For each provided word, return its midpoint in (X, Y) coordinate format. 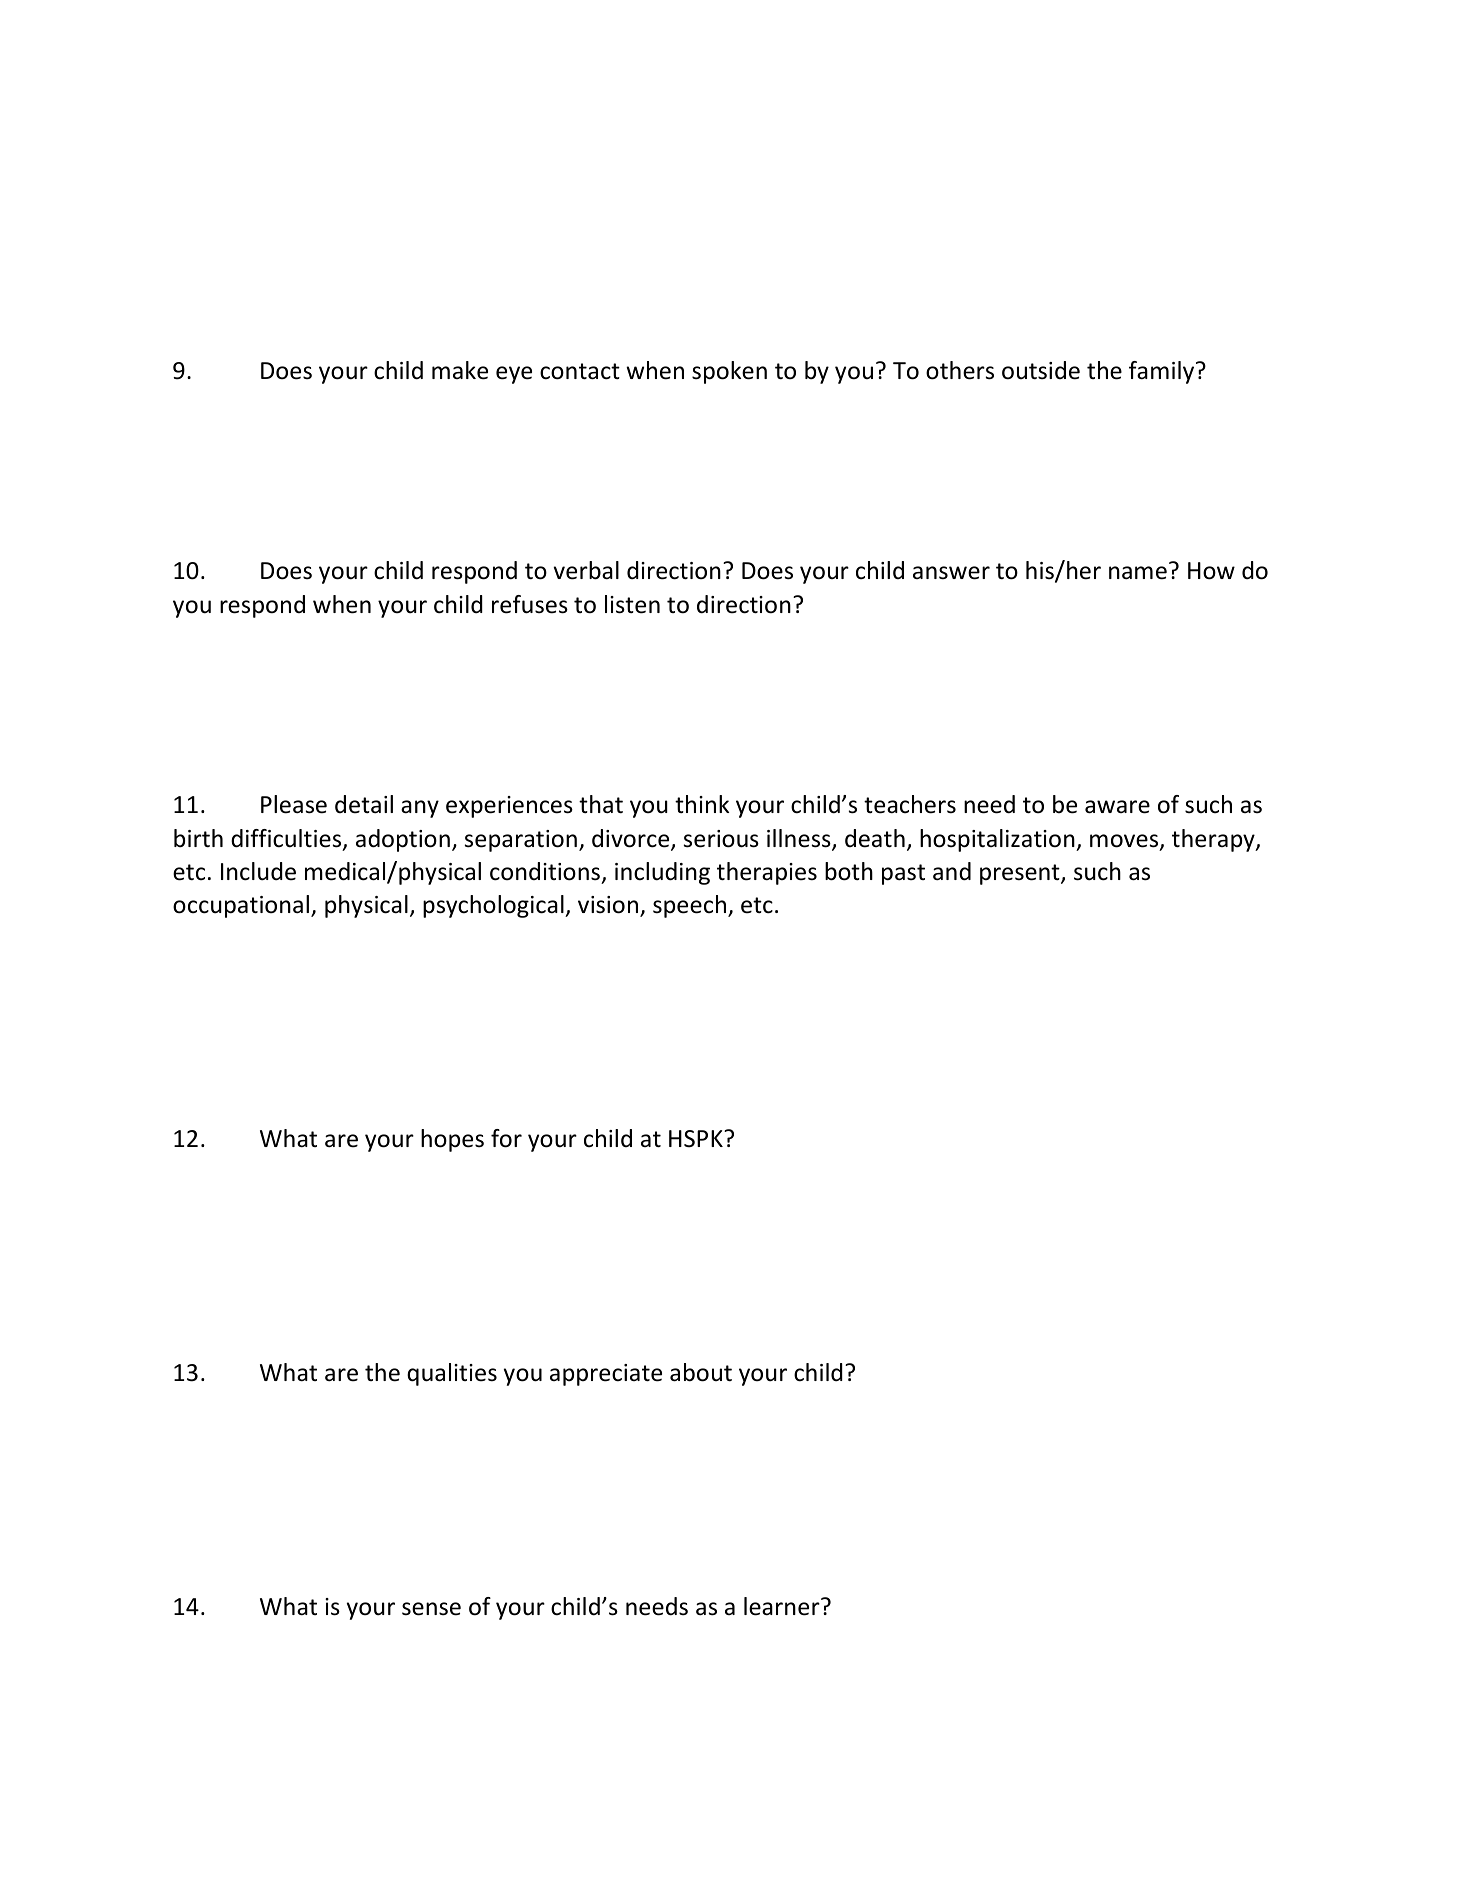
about (701, 1372)
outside (1041, 370)
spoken (729, 372)
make (460, 370)
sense (431, 1609)
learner (783, 1606)
